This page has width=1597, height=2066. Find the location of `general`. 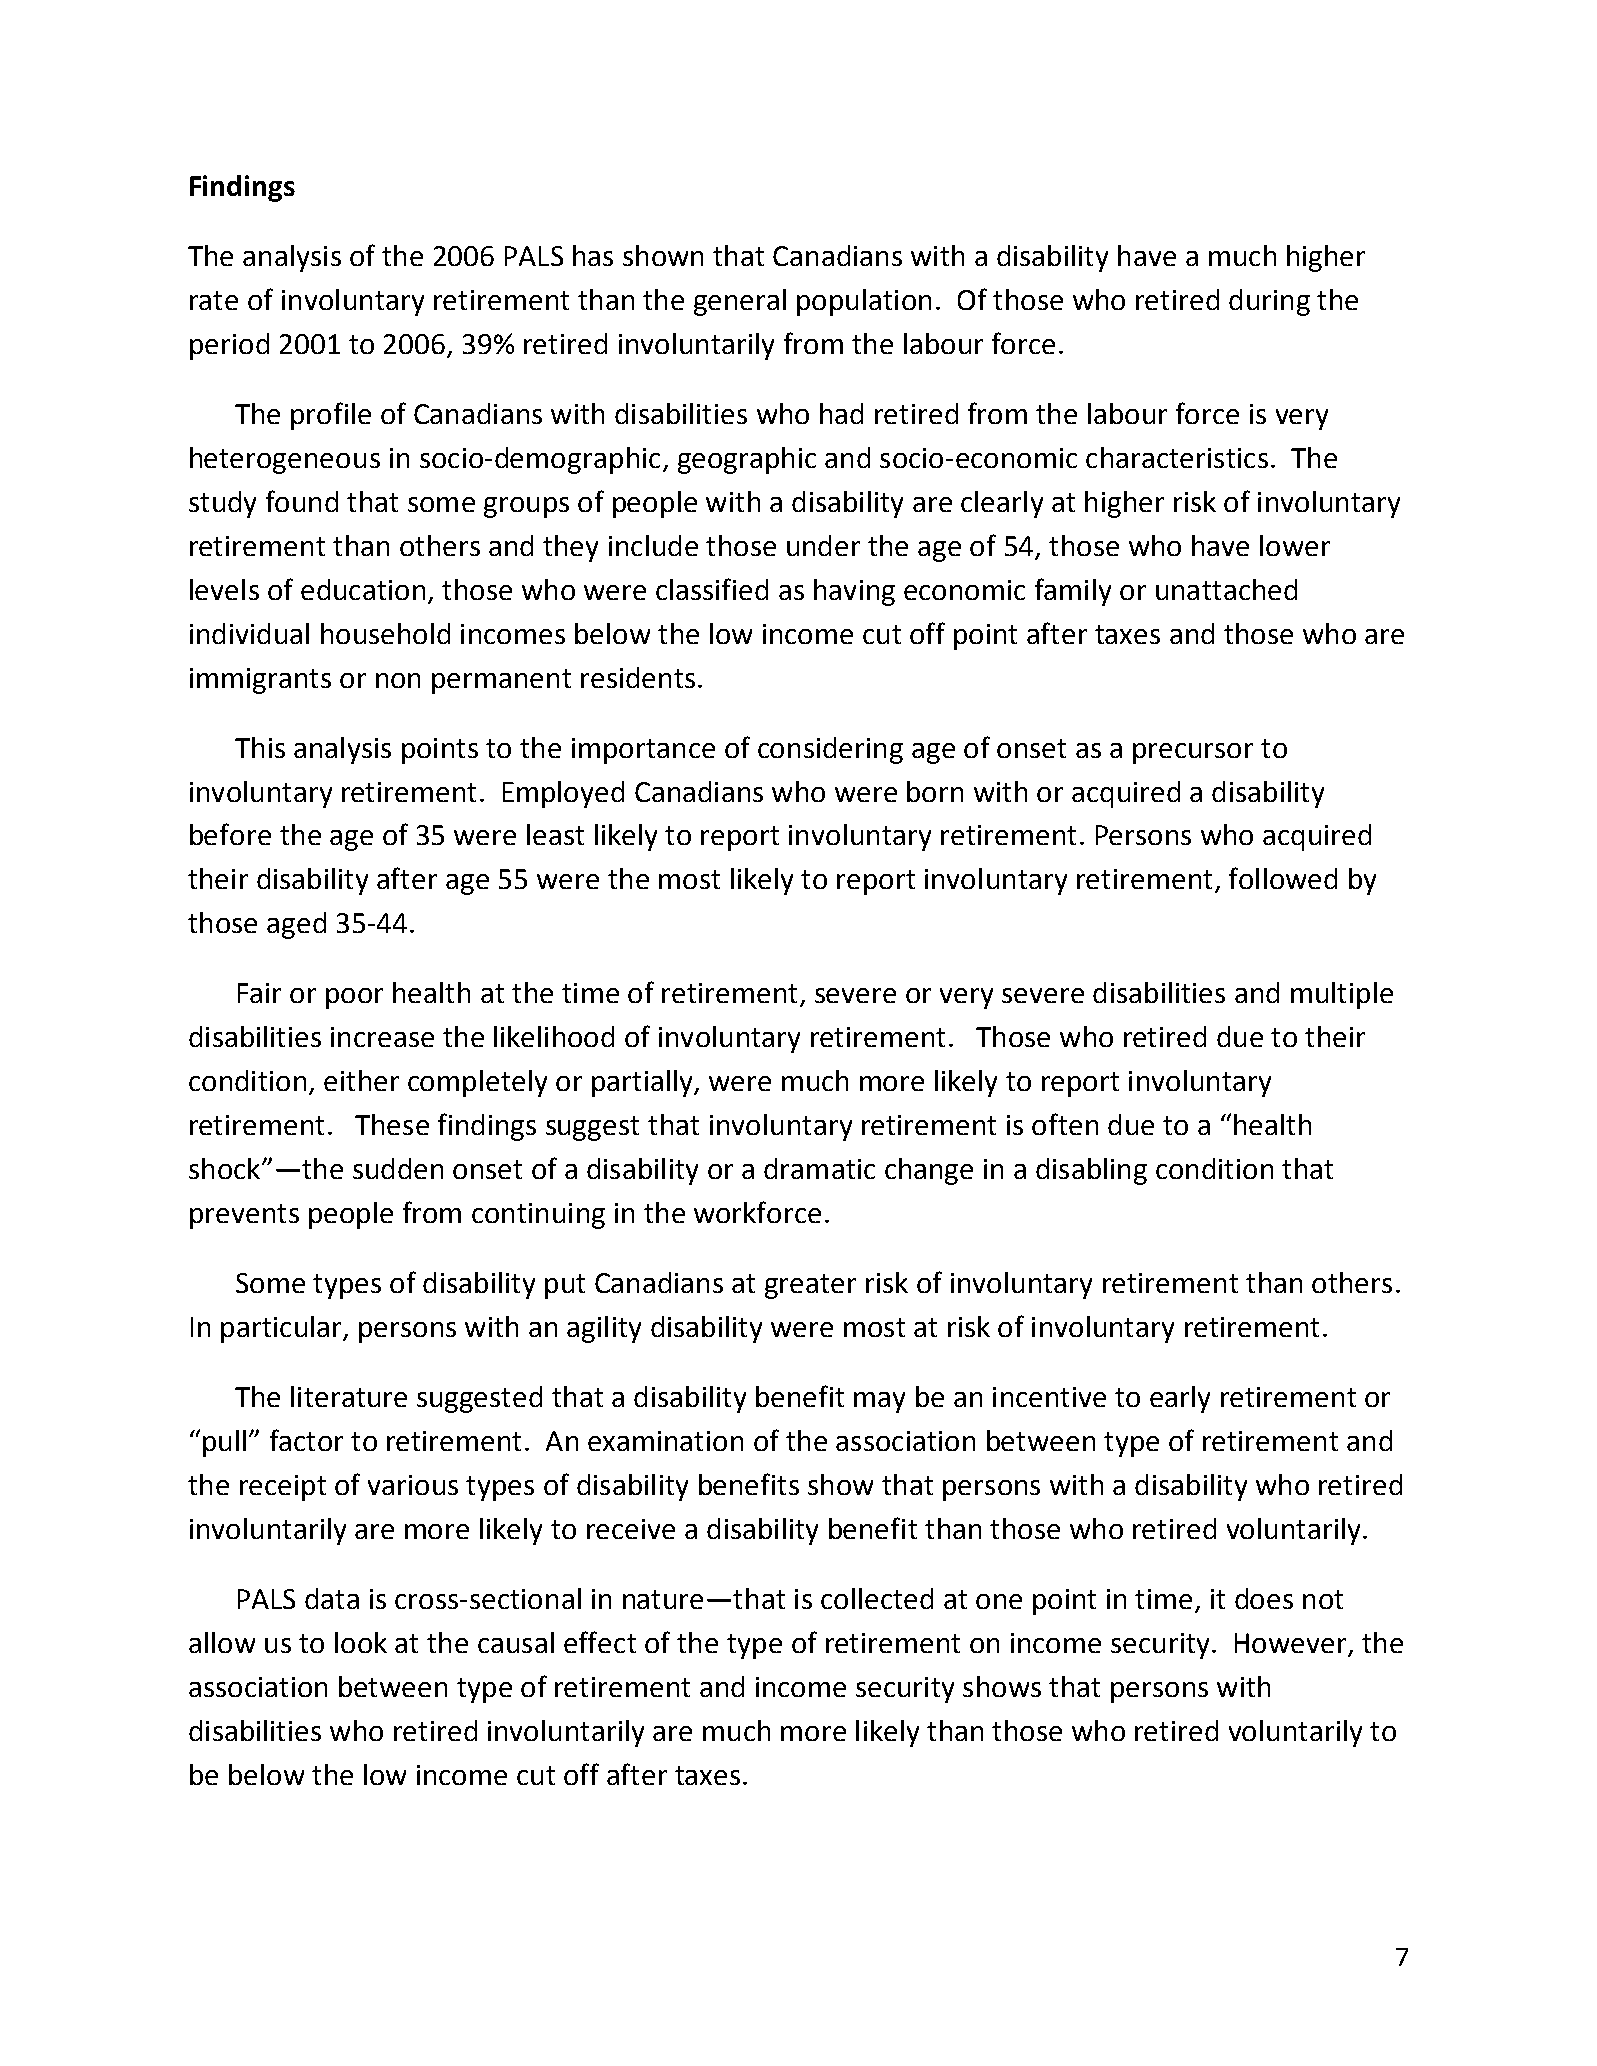

general is located at coordinates (740, 302).
